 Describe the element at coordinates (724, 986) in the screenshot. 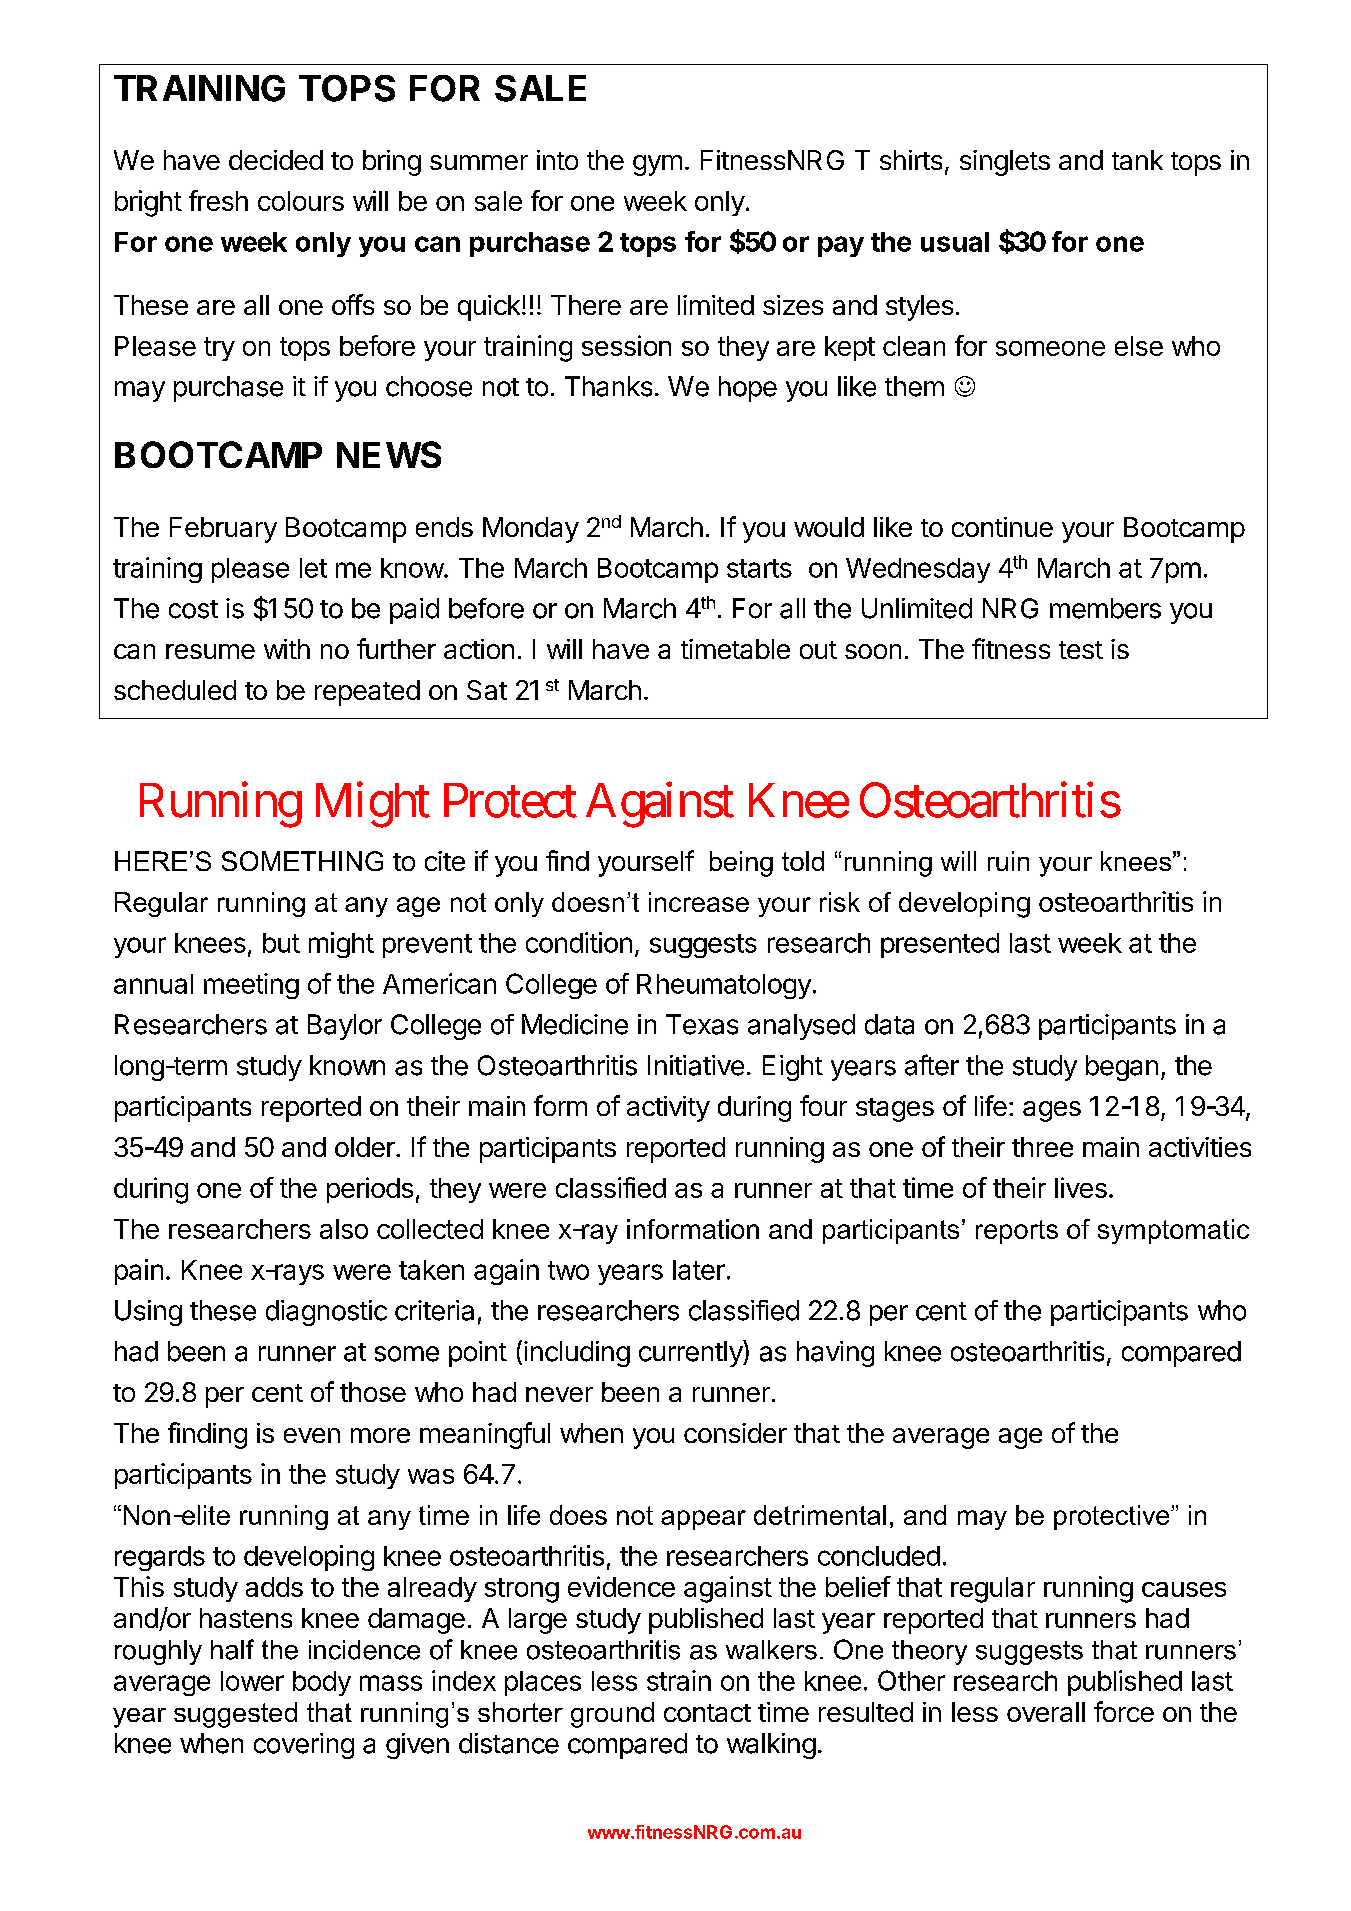

I see `Rheumatology` at that location.
